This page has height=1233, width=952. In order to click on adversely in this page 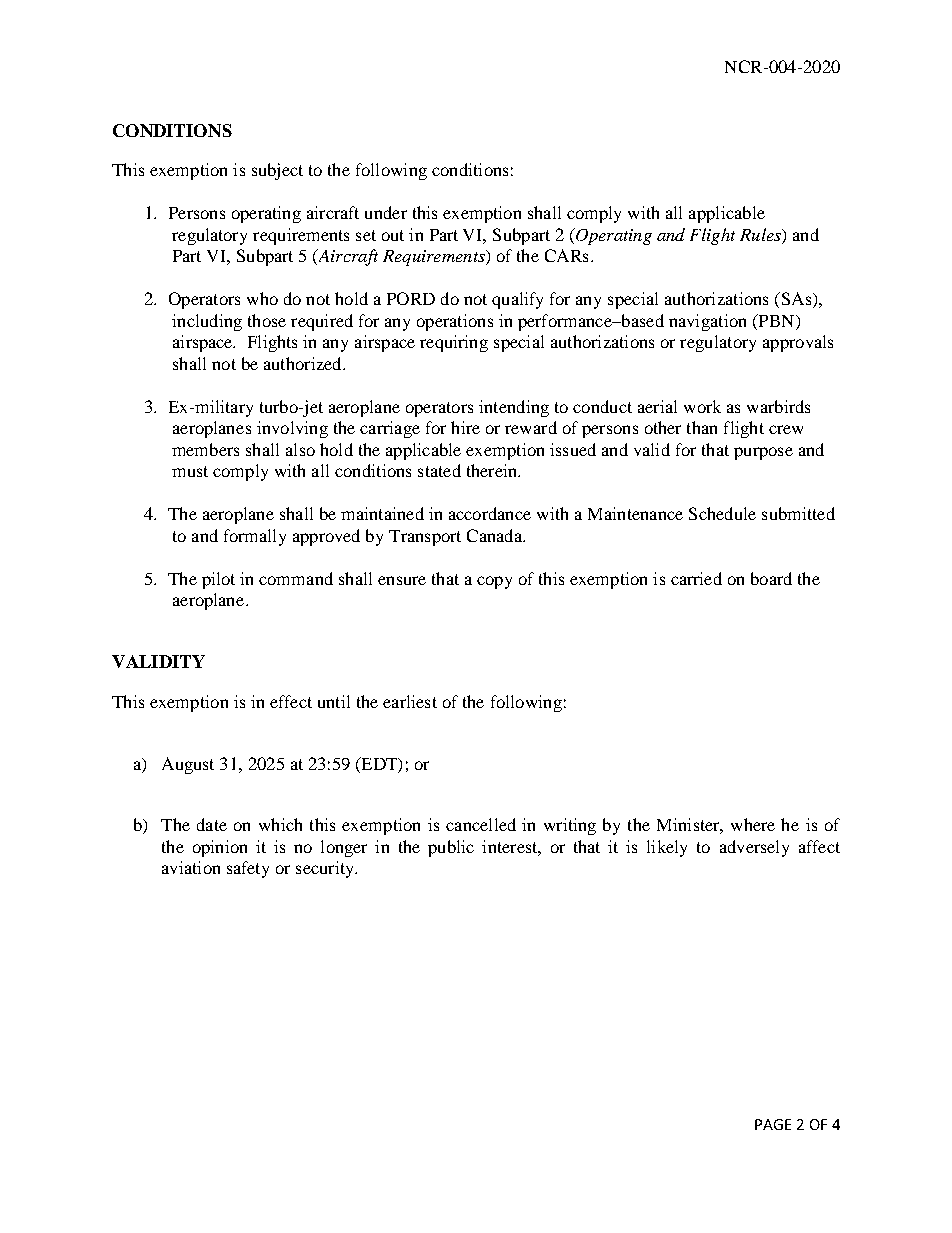, I will do `click(754, 848)`.
